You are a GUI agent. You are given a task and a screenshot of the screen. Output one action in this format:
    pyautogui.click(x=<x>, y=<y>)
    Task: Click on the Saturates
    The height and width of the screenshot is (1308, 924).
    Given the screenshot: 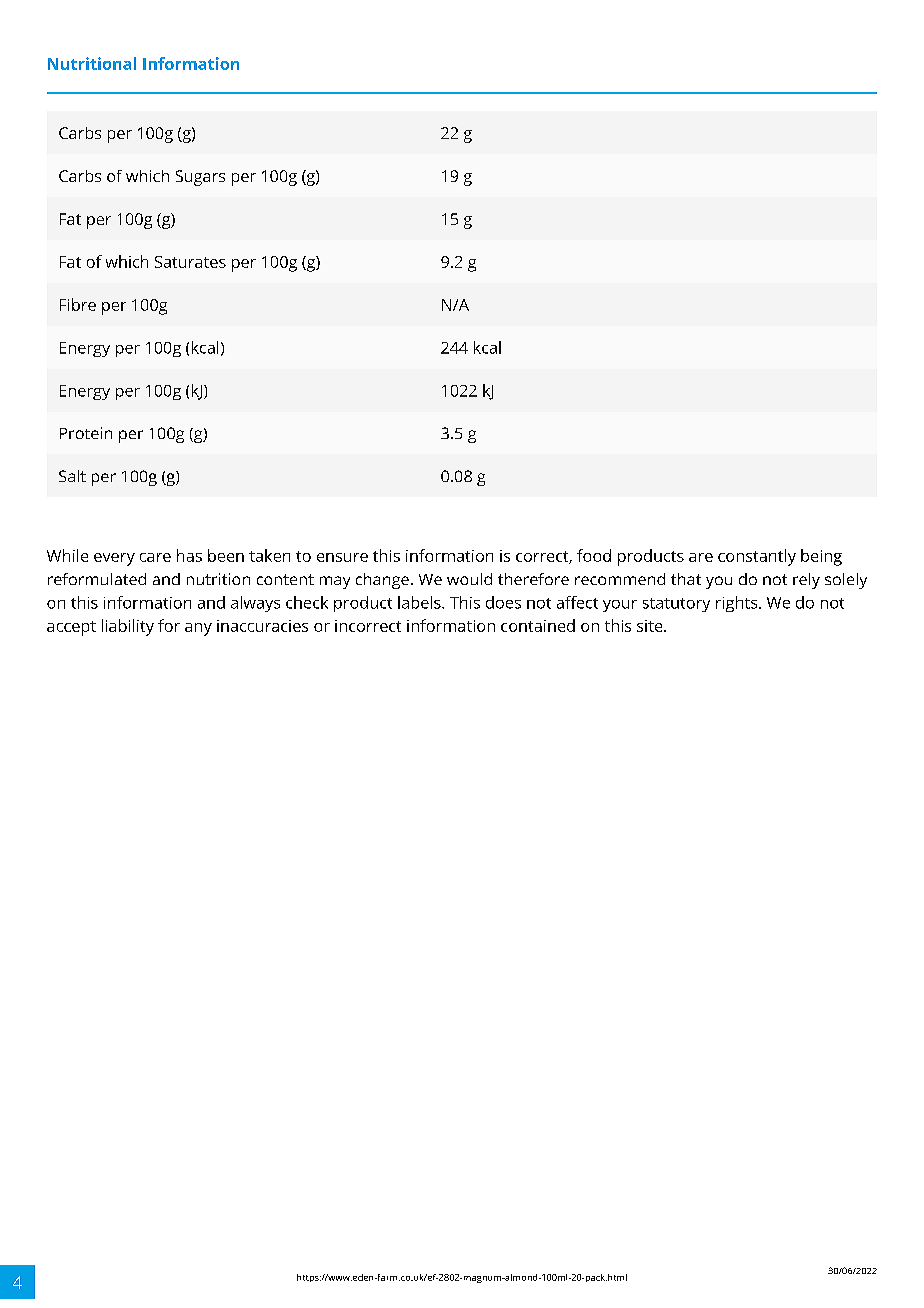 What is the action you would take?
    pyautogui.click(x=190, y=262)
